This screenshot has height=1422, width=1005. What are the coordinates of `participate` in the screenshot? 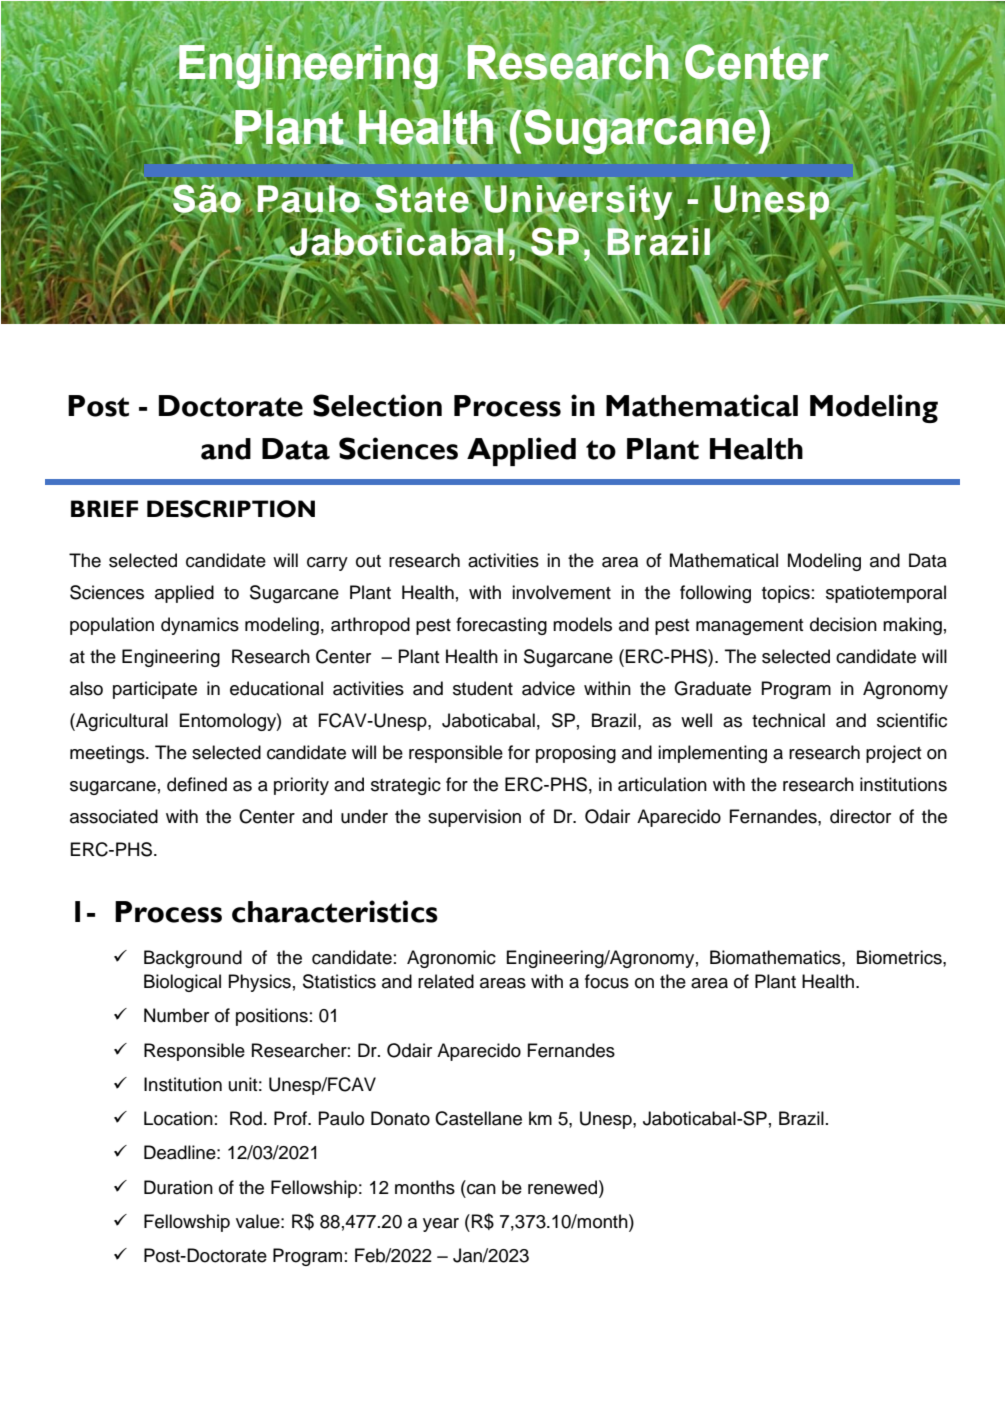 It's located at (155, 690).
